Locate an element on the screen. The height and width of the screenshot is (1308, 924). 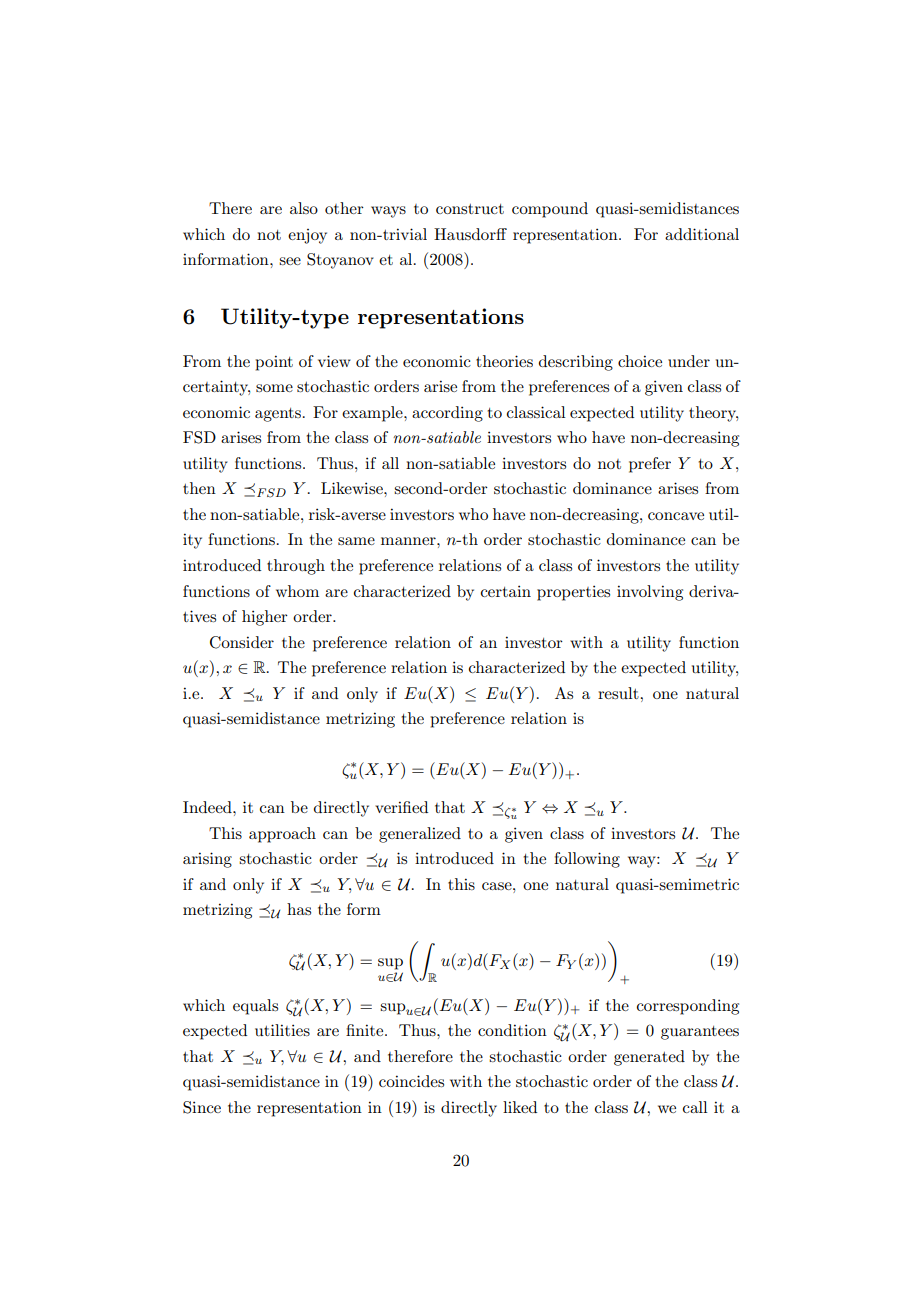
arising is located at coordinates (207, 860).
